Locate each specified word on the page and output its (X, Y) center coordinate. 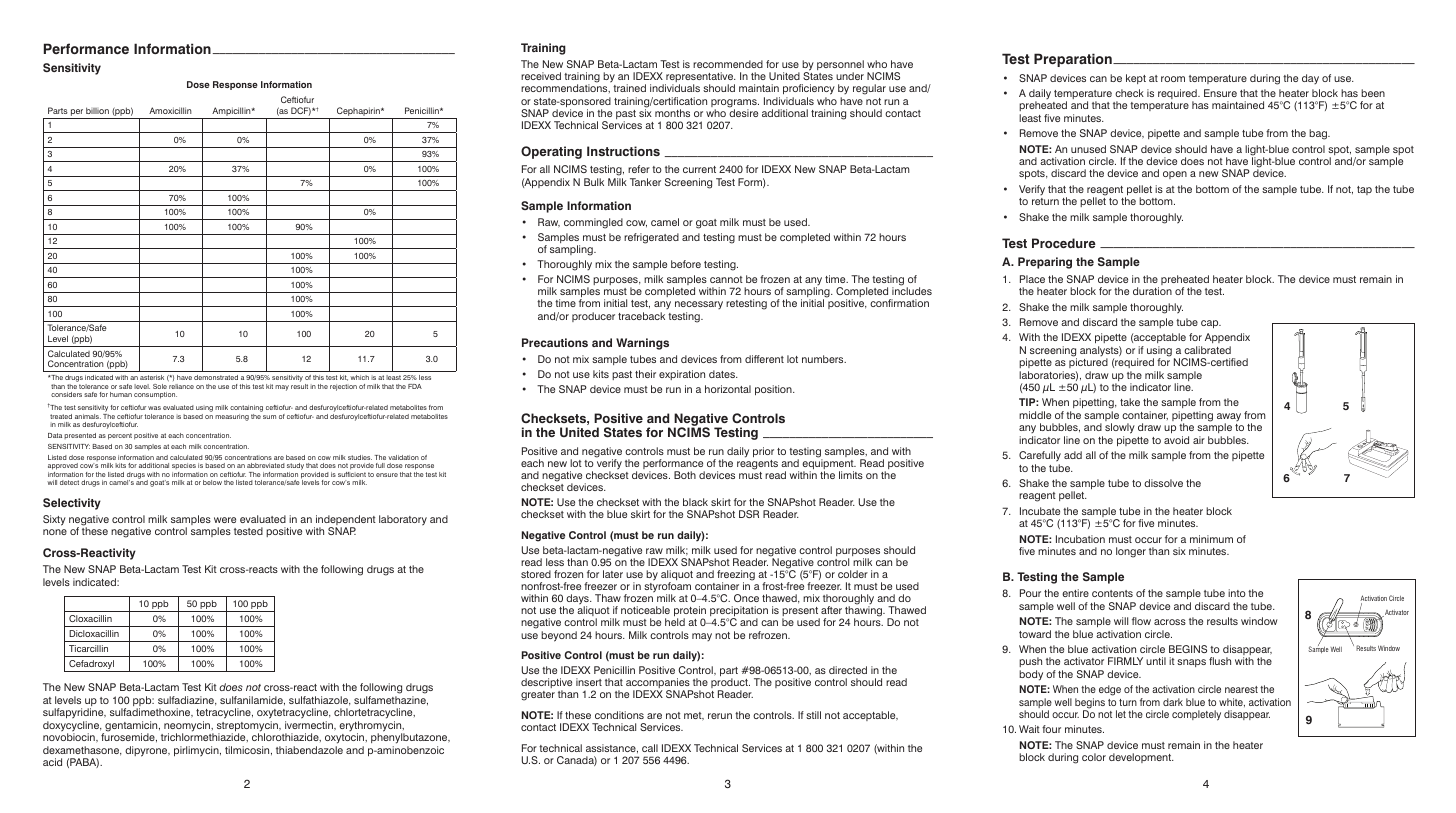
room (1173, 79)
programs (735, 104)
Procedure (1064, 243)
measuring (232, 417)
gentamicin (131, 727)
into (1237, 593)
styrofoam (669, 587)
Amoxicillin (170, 110)
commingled (593, 223)
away (1229, 418)
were (225, 520)
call (650, 748)
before (686, 264)
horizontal (728, 389)
